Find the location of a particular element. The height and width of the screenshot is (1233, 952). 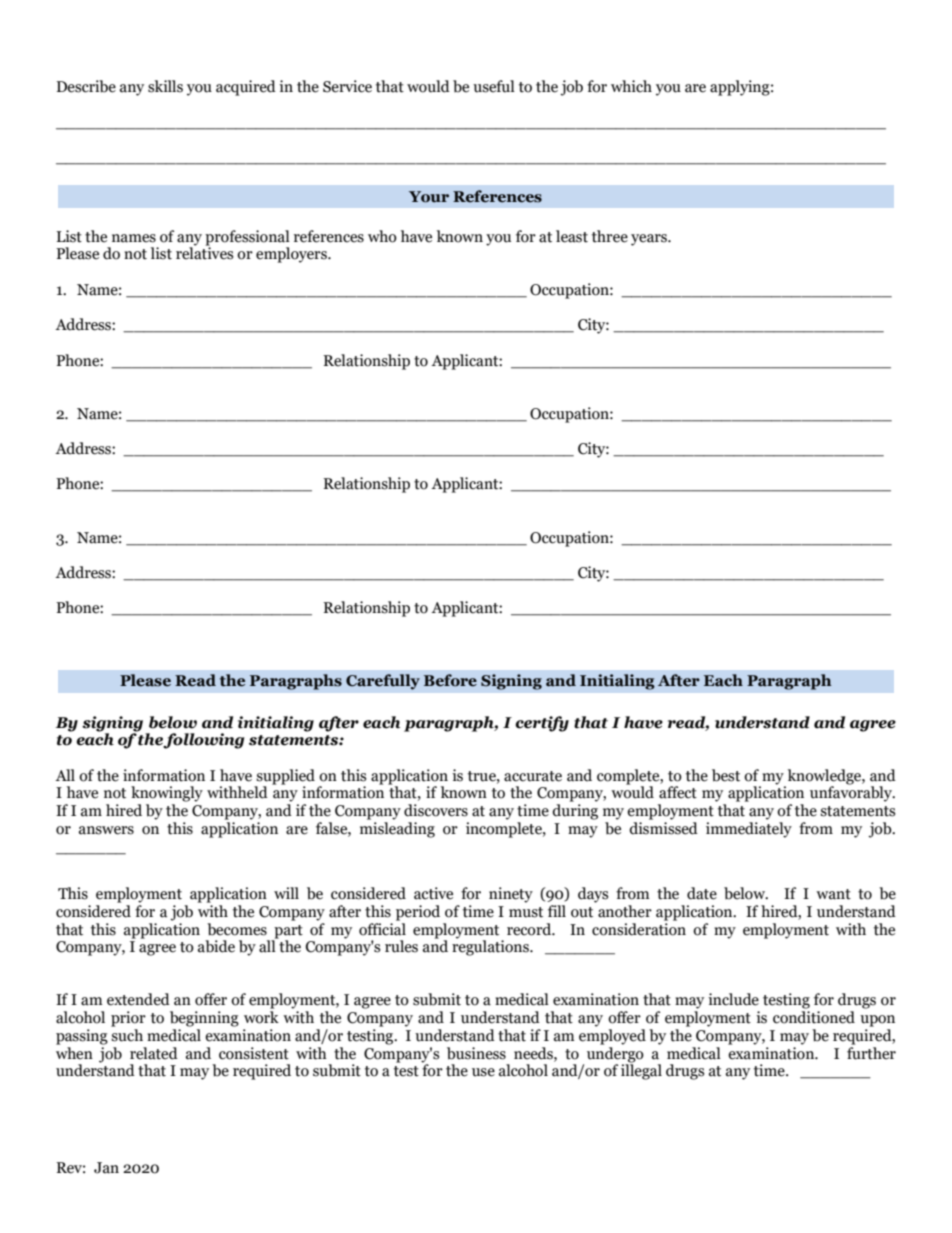

years is located at coordinates (650, 240).
